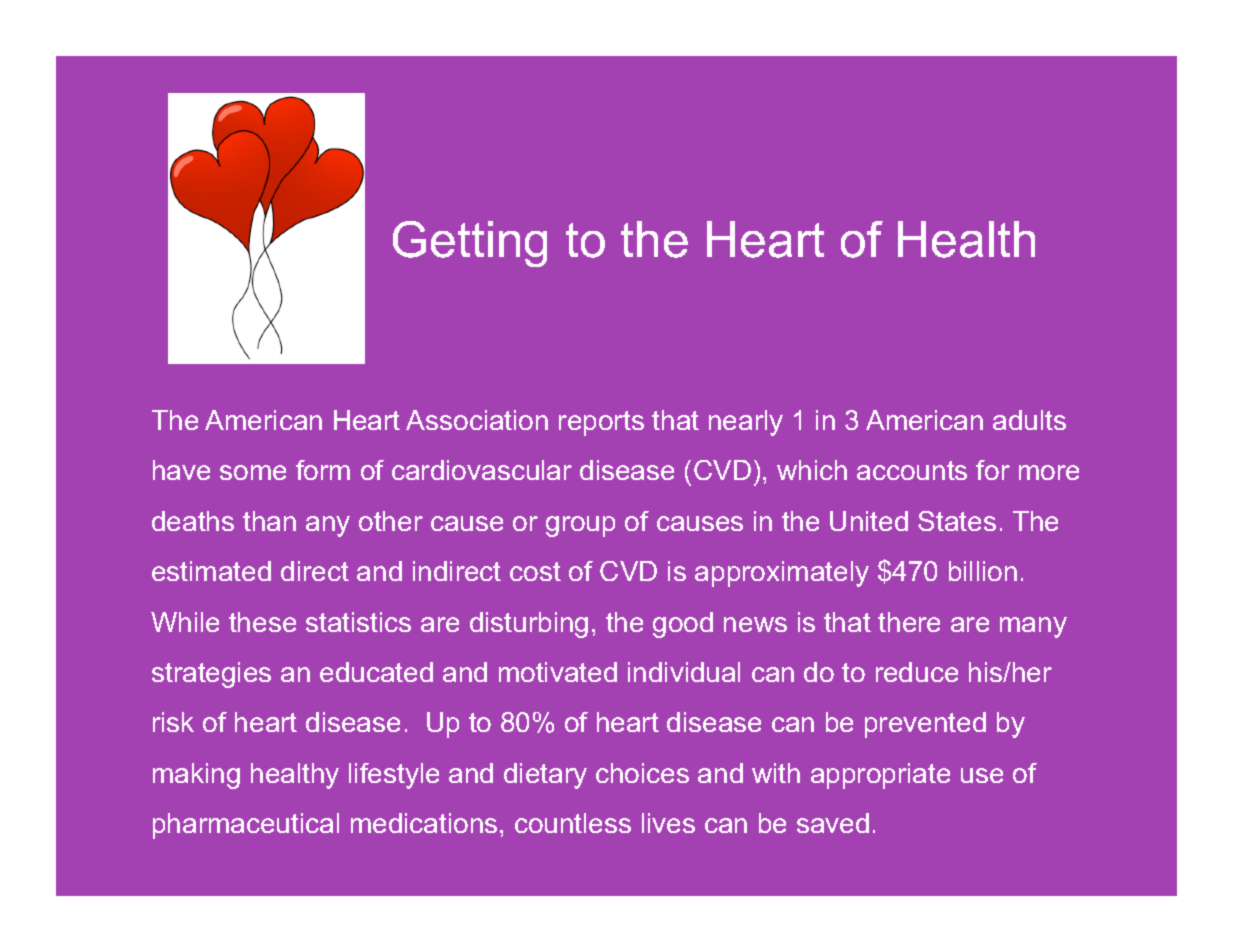 Image resolution: width=1233 pixels, height=952 pixels. Describe the element at coordinates (1029, 420) in the image. I see `adults` at that location.
